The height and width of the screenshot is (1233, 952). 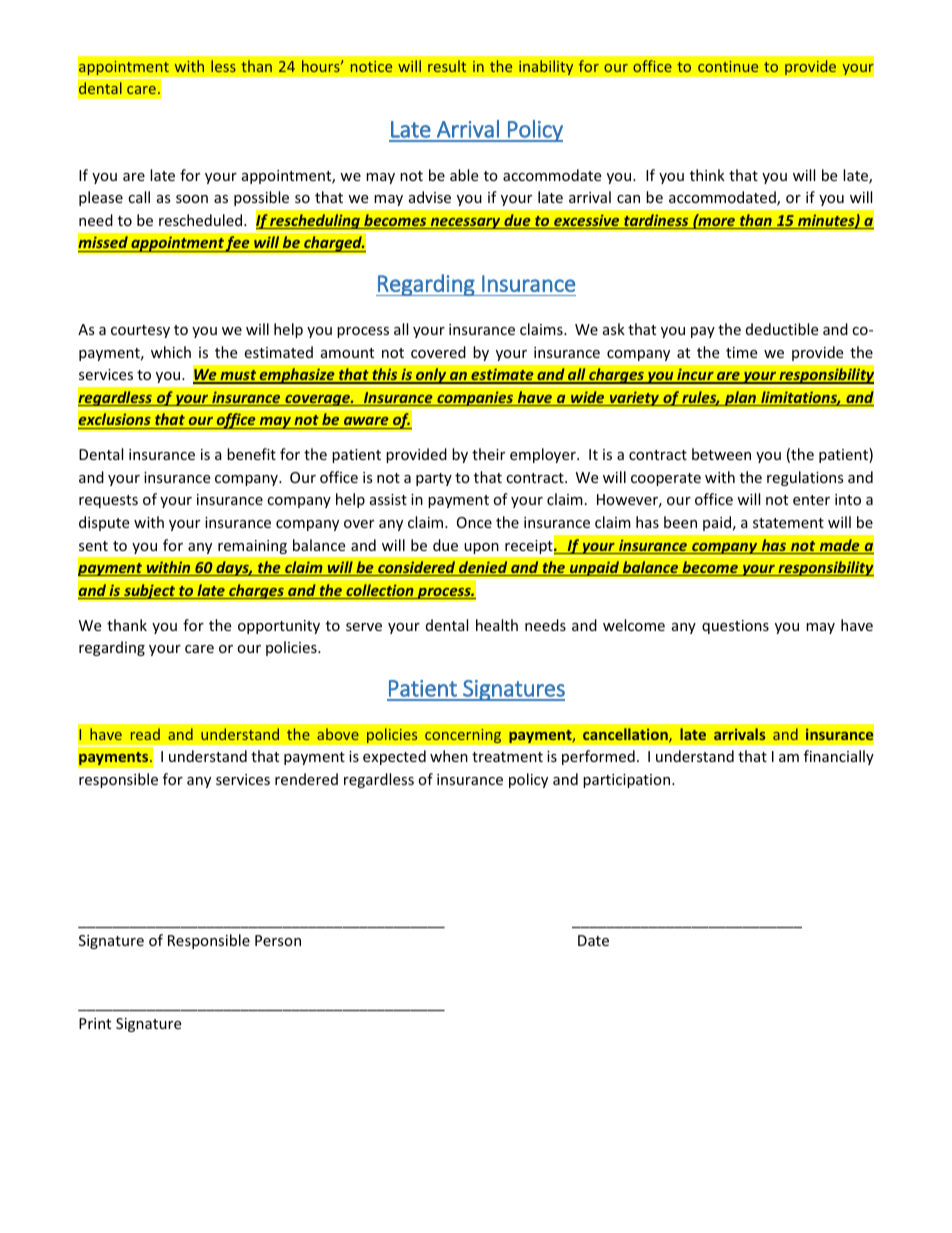 What do you see at coordinates (782, 329) in the screenshot?
I see `deductible` at bounding box center [782, 329].
